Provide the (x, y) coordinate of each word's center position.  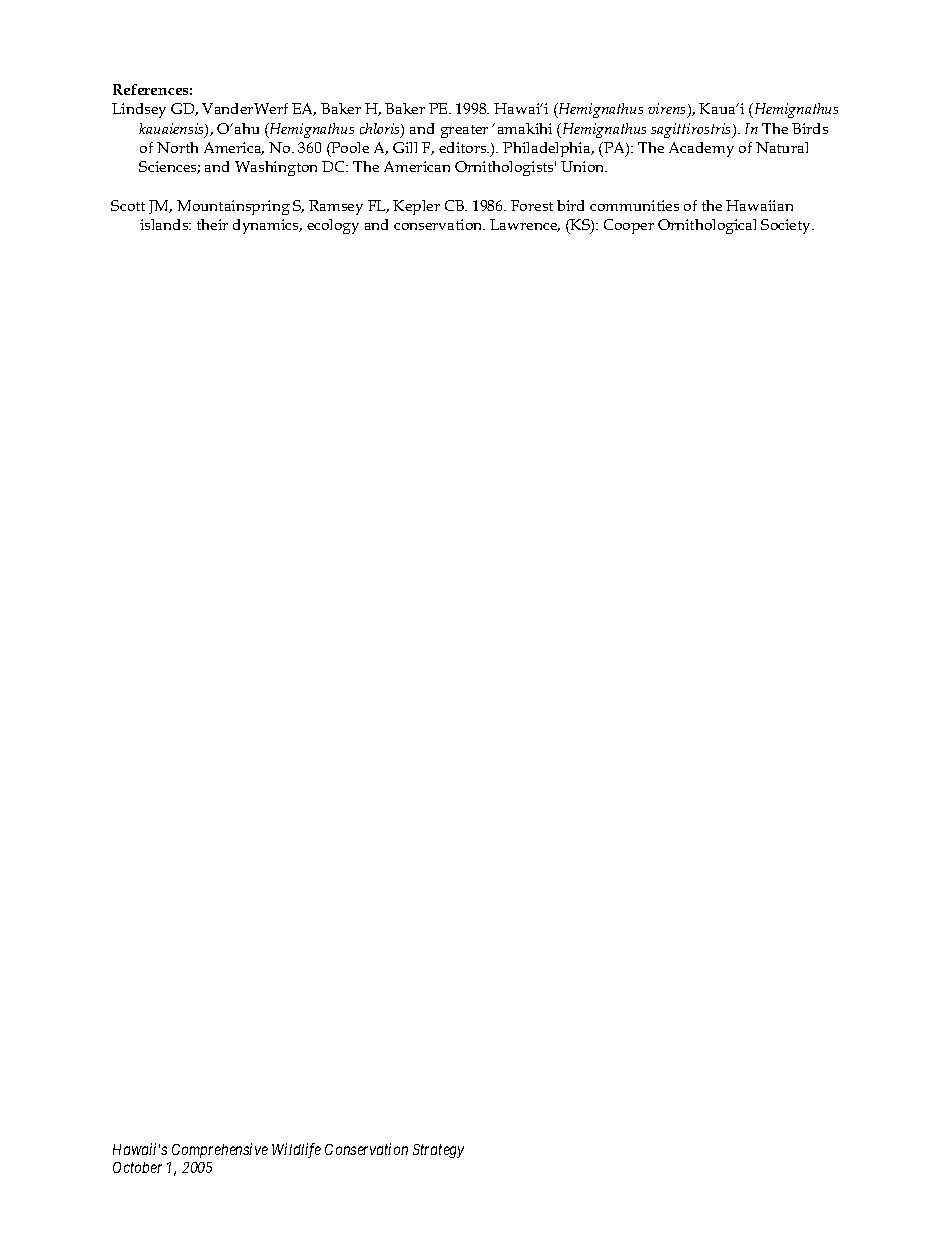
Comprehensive (220, 1150)
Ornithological (707, 226)
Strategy (438, 1151)
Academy (701, 149)
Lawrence (525, 225)
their (212, 224)
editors (464, 147)
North (177, 147)
